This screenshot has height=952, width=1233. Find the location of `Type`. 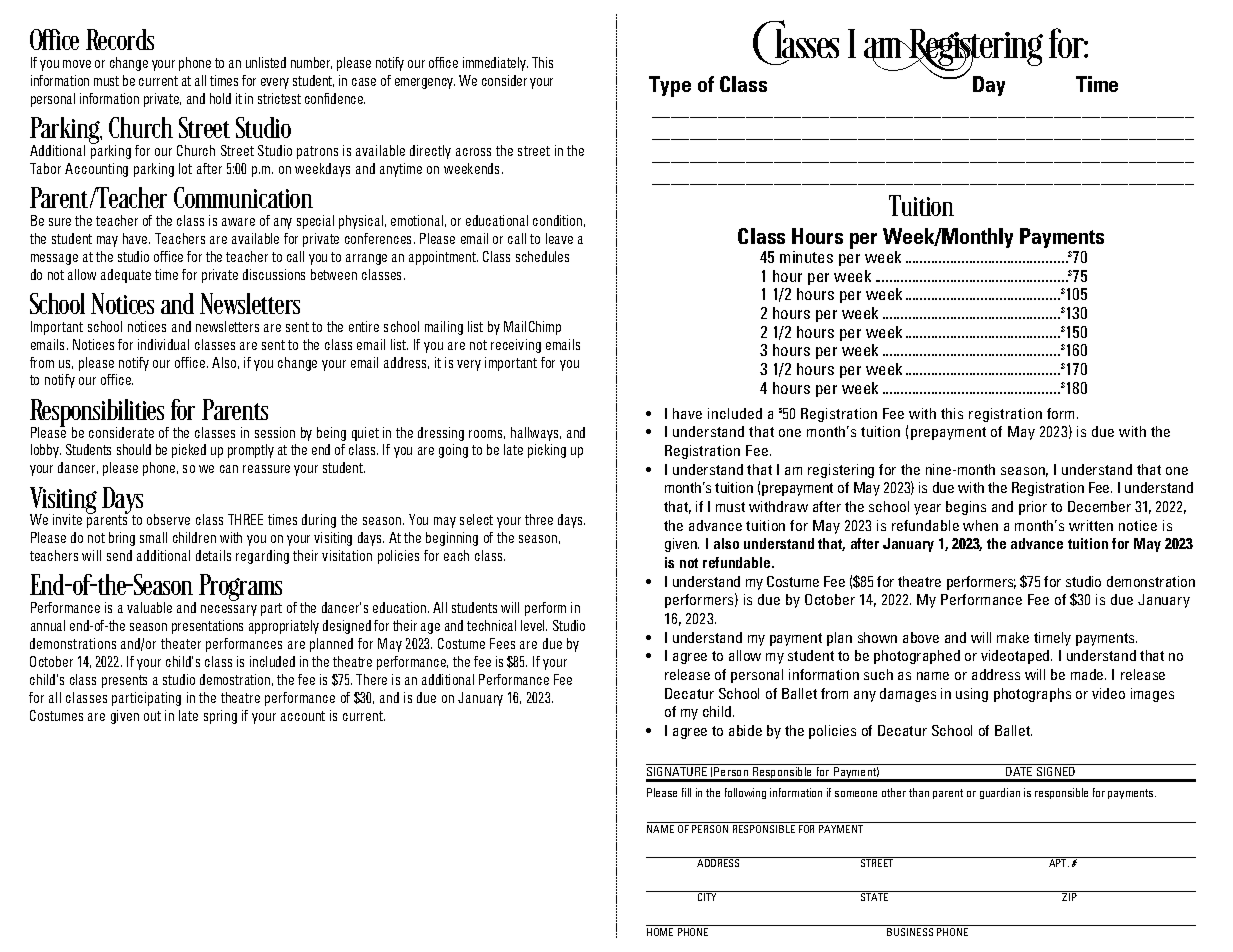

Type is located at coordinates (670, 86).
